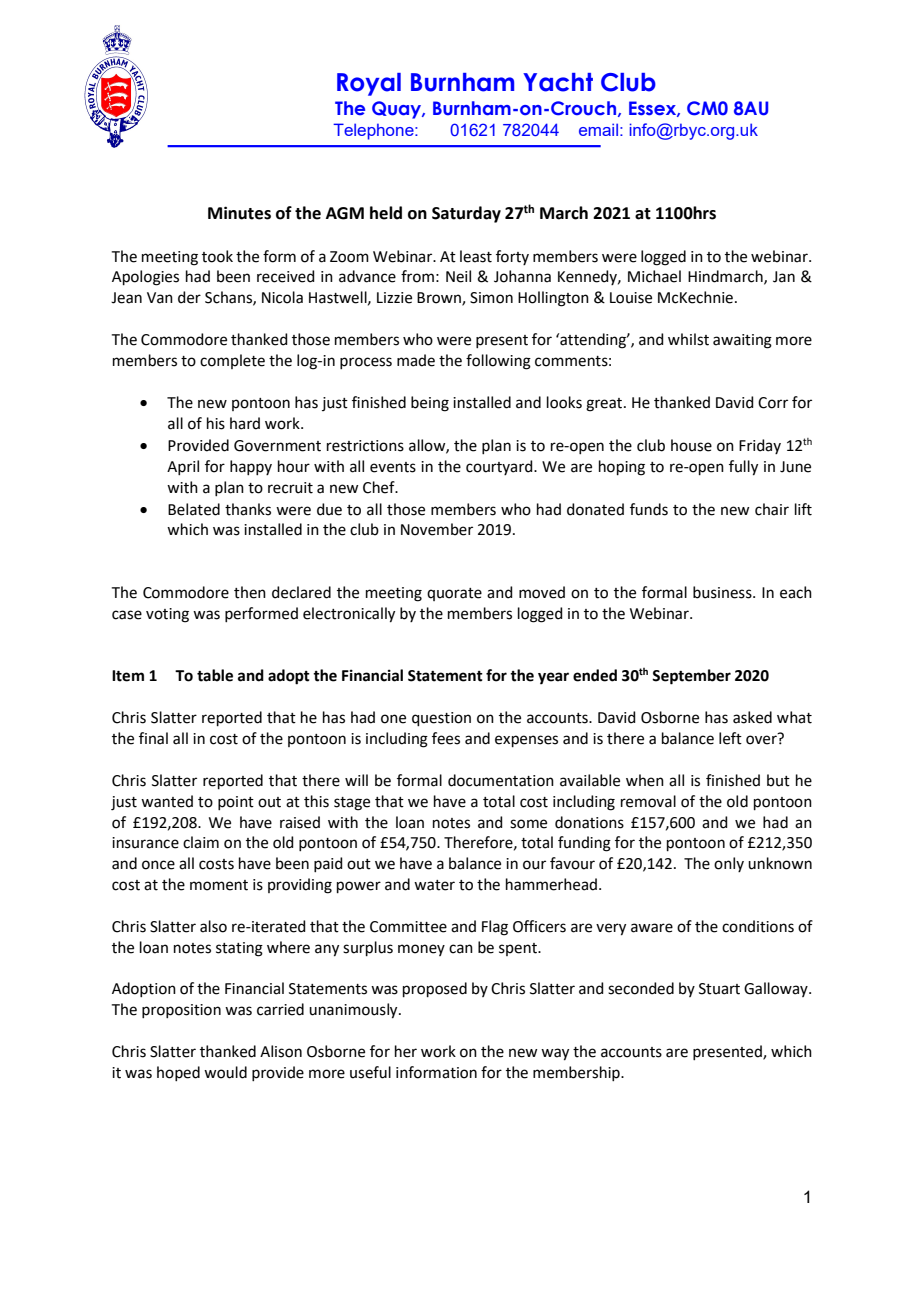 The width and height of the document is (924, 1308). What do you see at coordinates (437, 529) in the document?
I see `November` at bounding box center [437, 529].
